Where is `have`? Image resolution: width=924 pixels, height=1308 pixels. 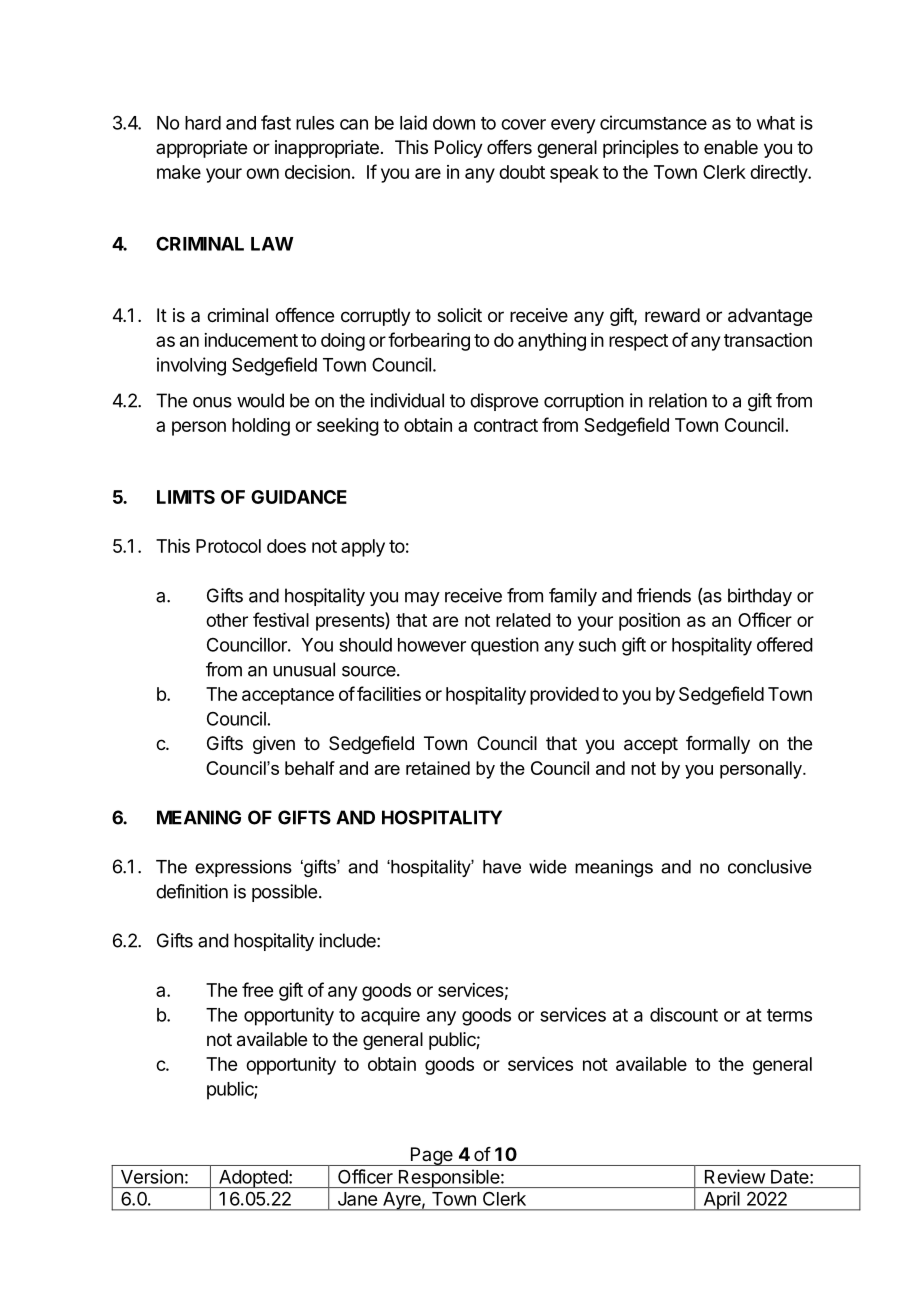 have is located at coordinates (502, 867).
